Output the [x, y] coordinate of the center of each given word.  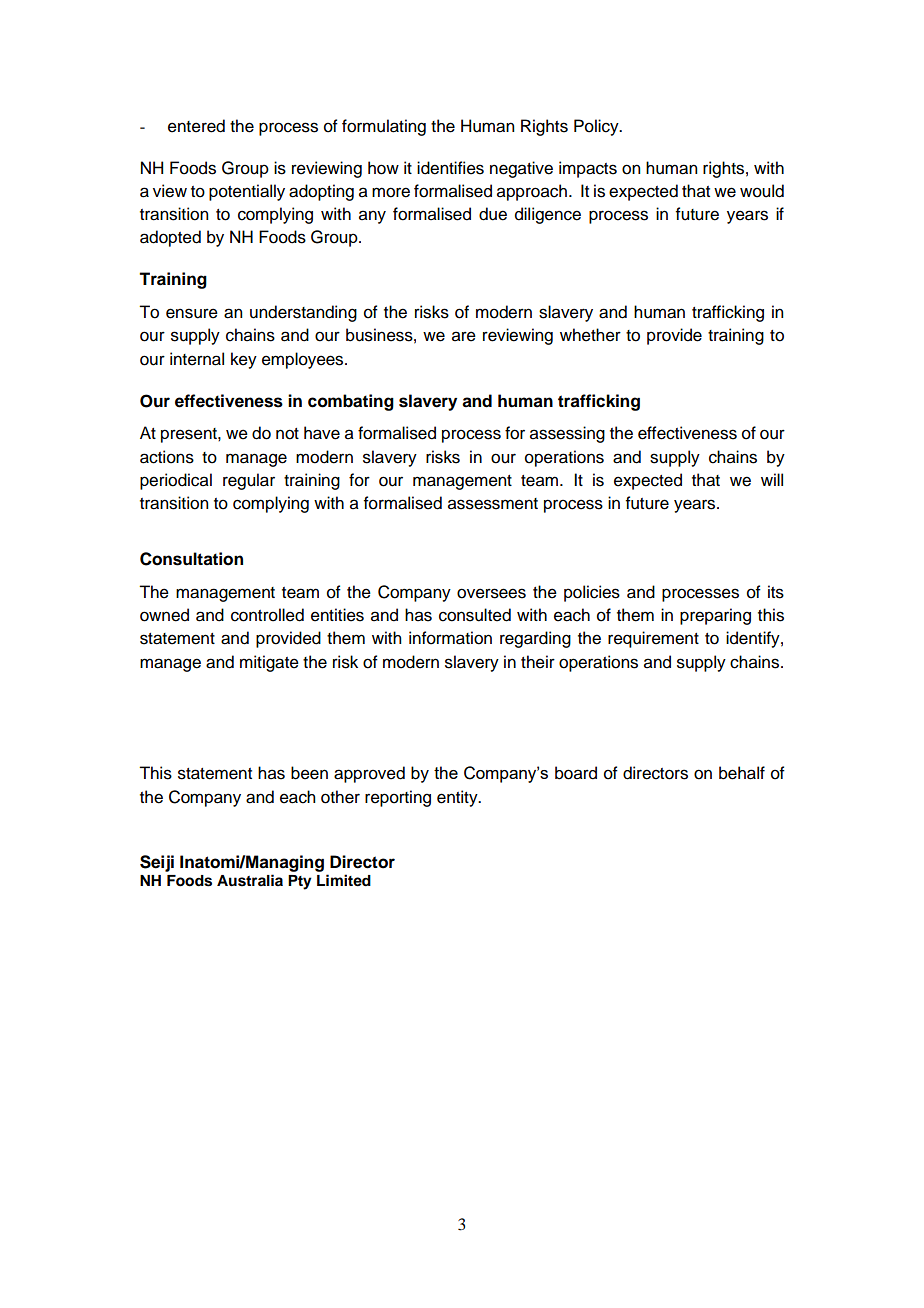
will [772, 479]
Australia [250, 880]
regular [249, 481]
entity [458, 798]
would [762, 191]
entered [196, 126]
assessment [493, 504]
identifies [450, 168]
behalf [742, 773]
